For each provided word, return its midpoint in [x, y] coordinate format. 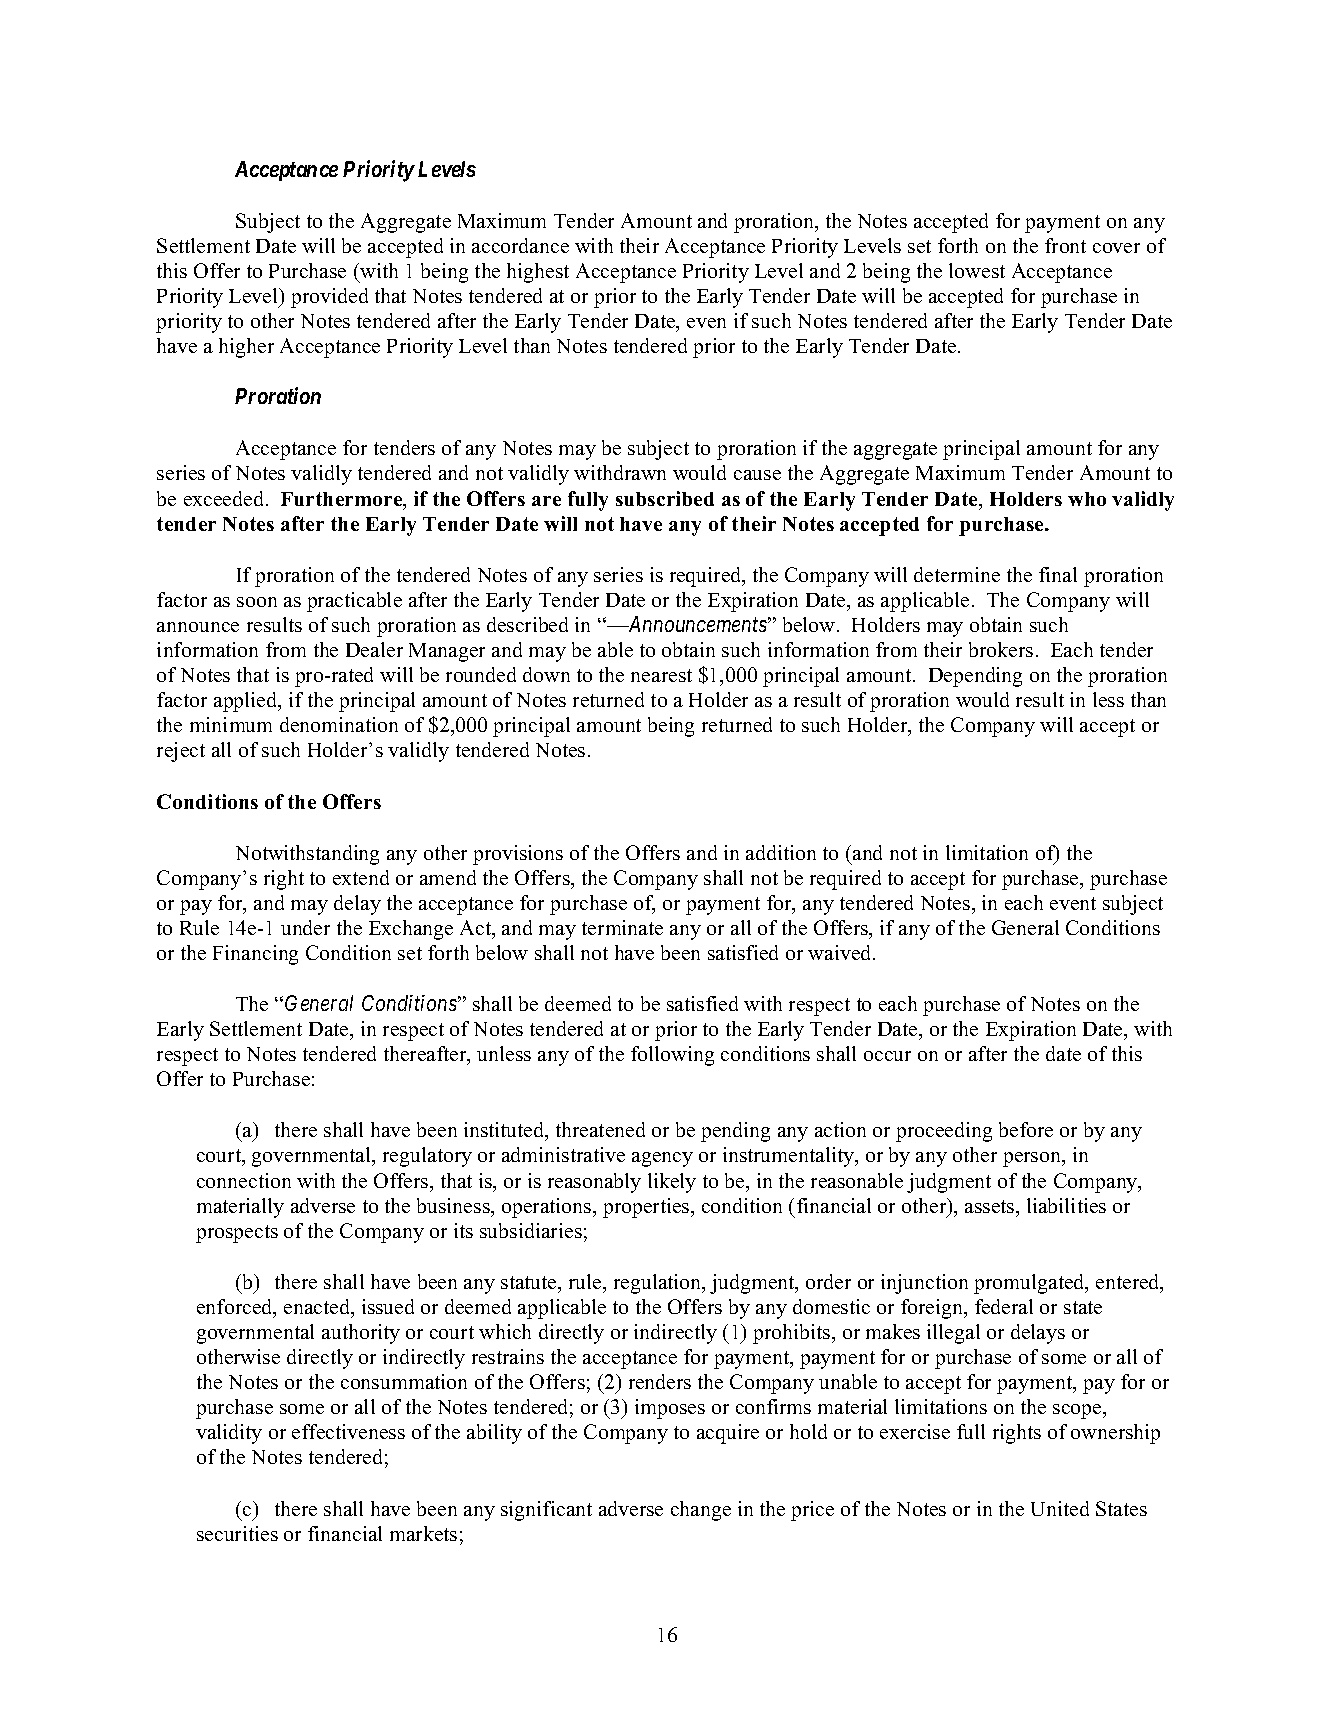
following [672, 1056]
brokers [1001, 649]
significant [546, 1511]
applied [247, 702]
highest [538, 273]
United [1060, 1508]
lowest [977, 270]
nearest [661, 675]
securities [237, 1533]
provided [329, 298]
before [1026, 1129]
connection [244, 1180]
